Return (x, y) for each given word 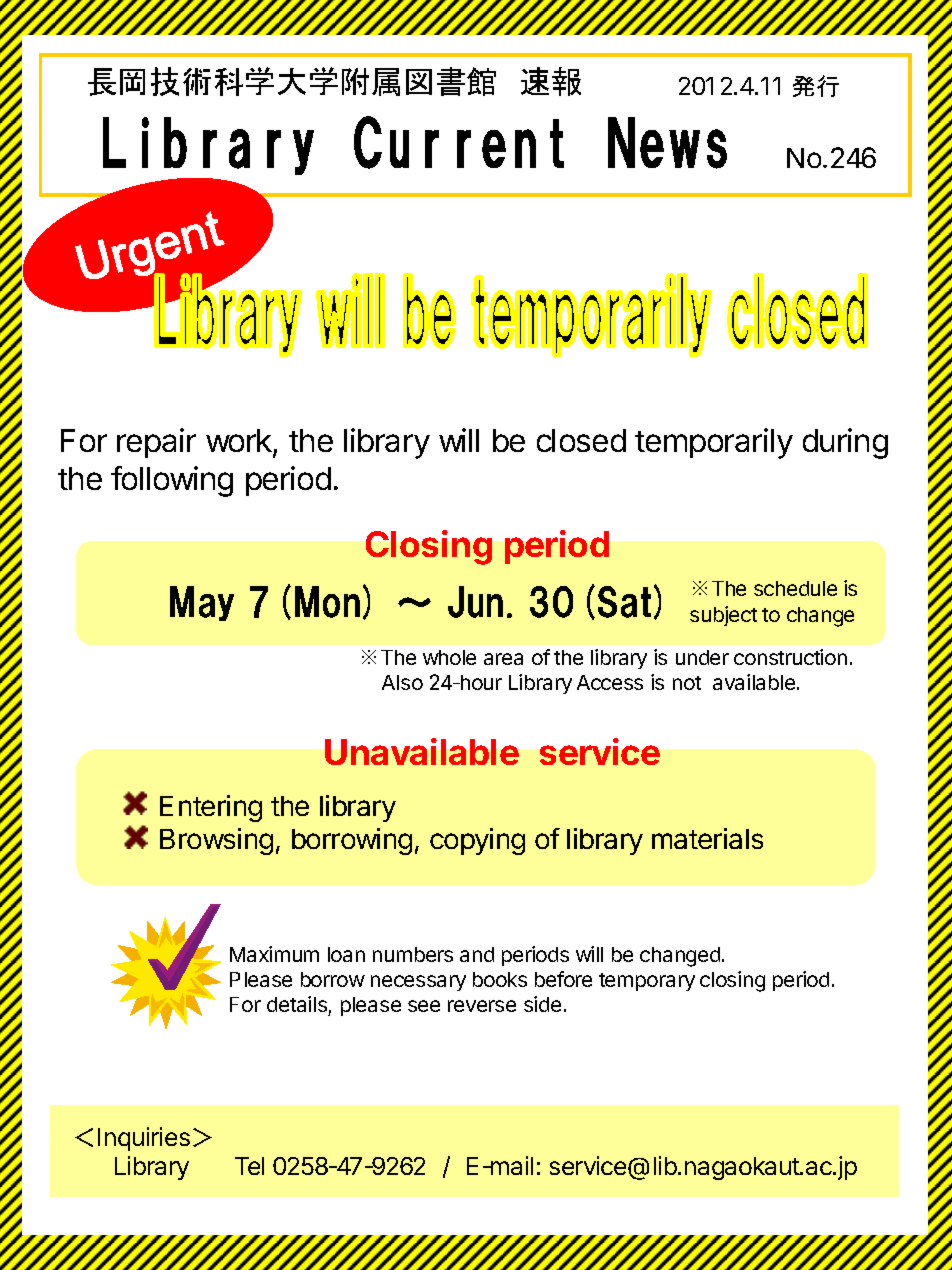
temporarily (714, 443)
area (503, 659)
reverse (482, 1006)
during (845, 443)
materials (707, 838)
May (202, 603)
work (240, 442)
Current (459, 142)
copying (477, 841)
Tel (249, 1166)
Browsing (216, 841)
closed (581, 440)
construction (790, 657)
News (667, 143)
